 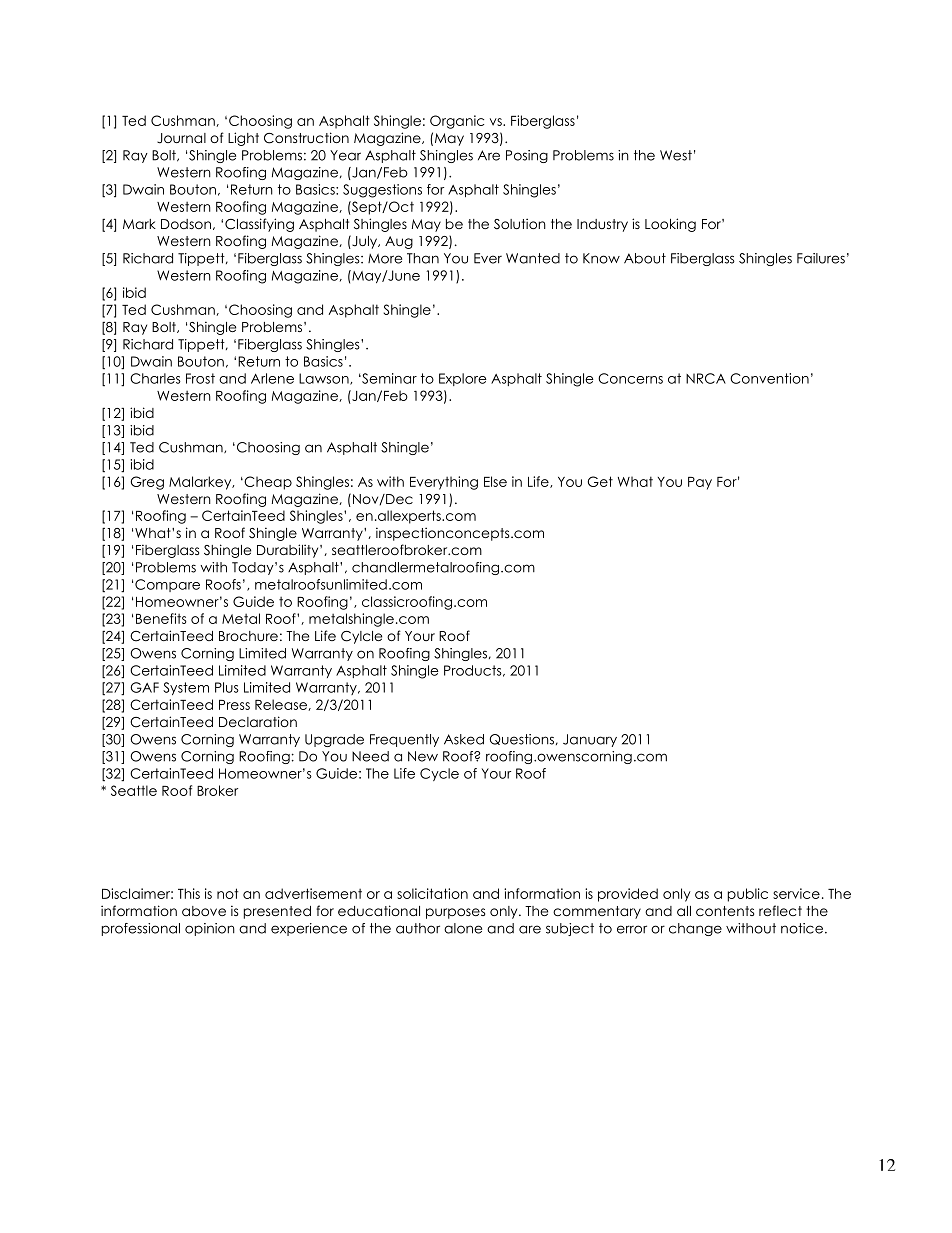 What do you see at coordinates (243, 139) in the page?
I see `Light` at bounding box center [243, 139].
